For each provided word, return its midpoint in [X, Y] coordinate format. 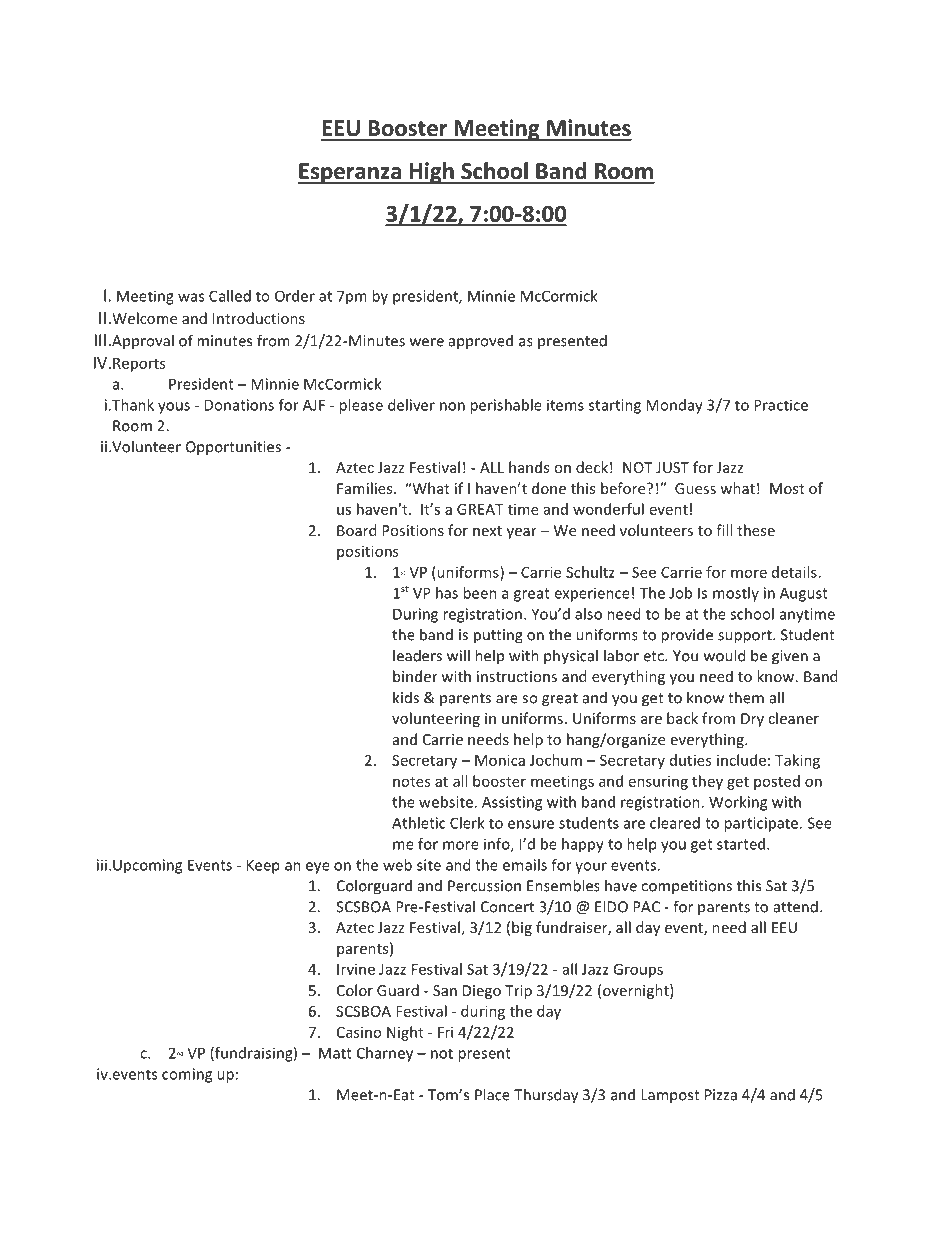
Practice [781, 405]
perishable [506, 406]
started [741, 844]
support [746, 637]
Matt [335, 1053]
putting [498, 636]
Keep [263, 866]
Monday [674, 406]
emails [525, 865]
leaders [417, 655]
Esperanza [350, 173]
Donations [239, 405]
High [431, 173]
